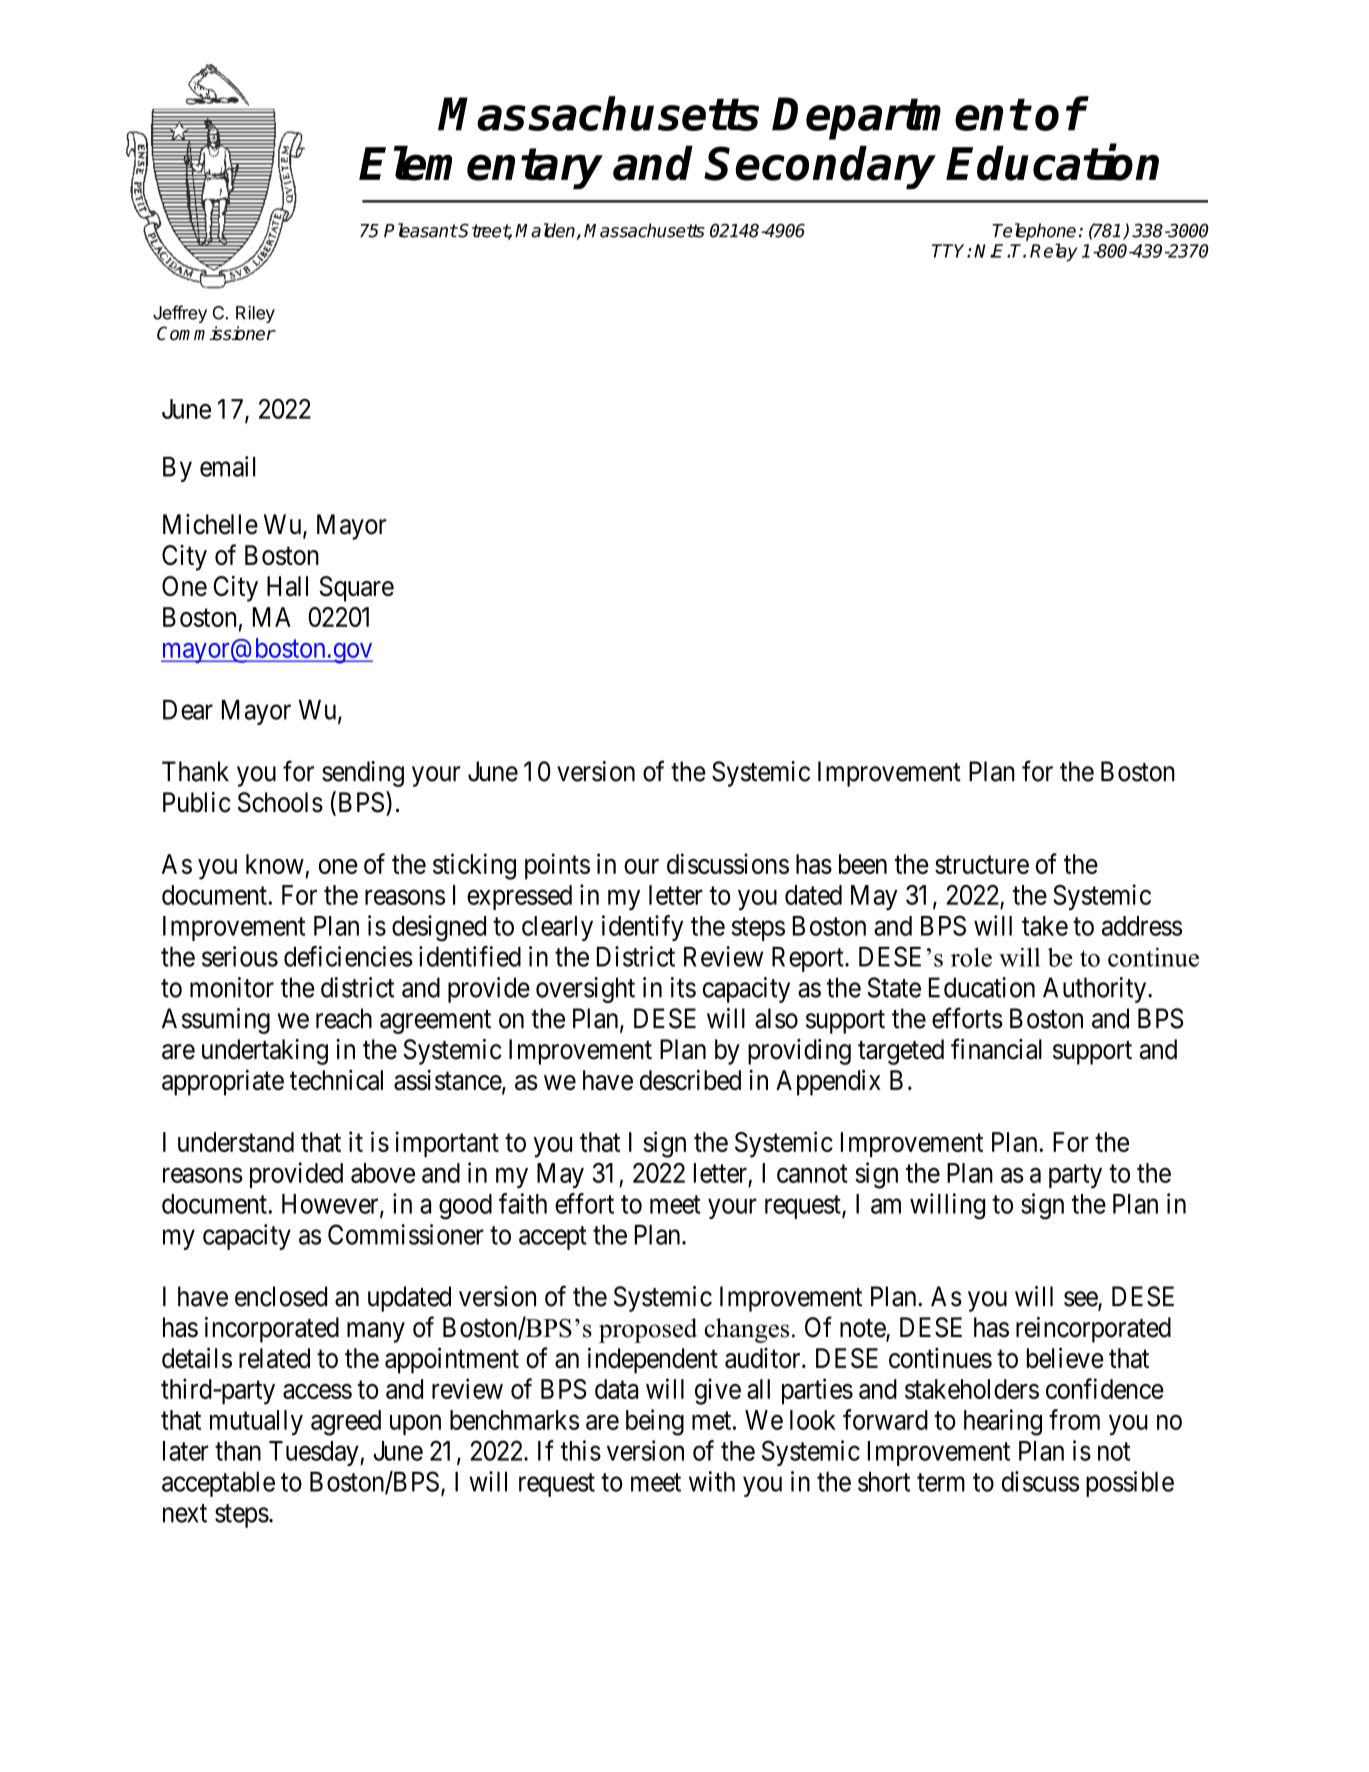 Image resolution: width=1369 pixels, height=1772 pixels. What do you see at coordinates (642, 928) in the image?
I see `identify` at bounding box center [642, 928].
